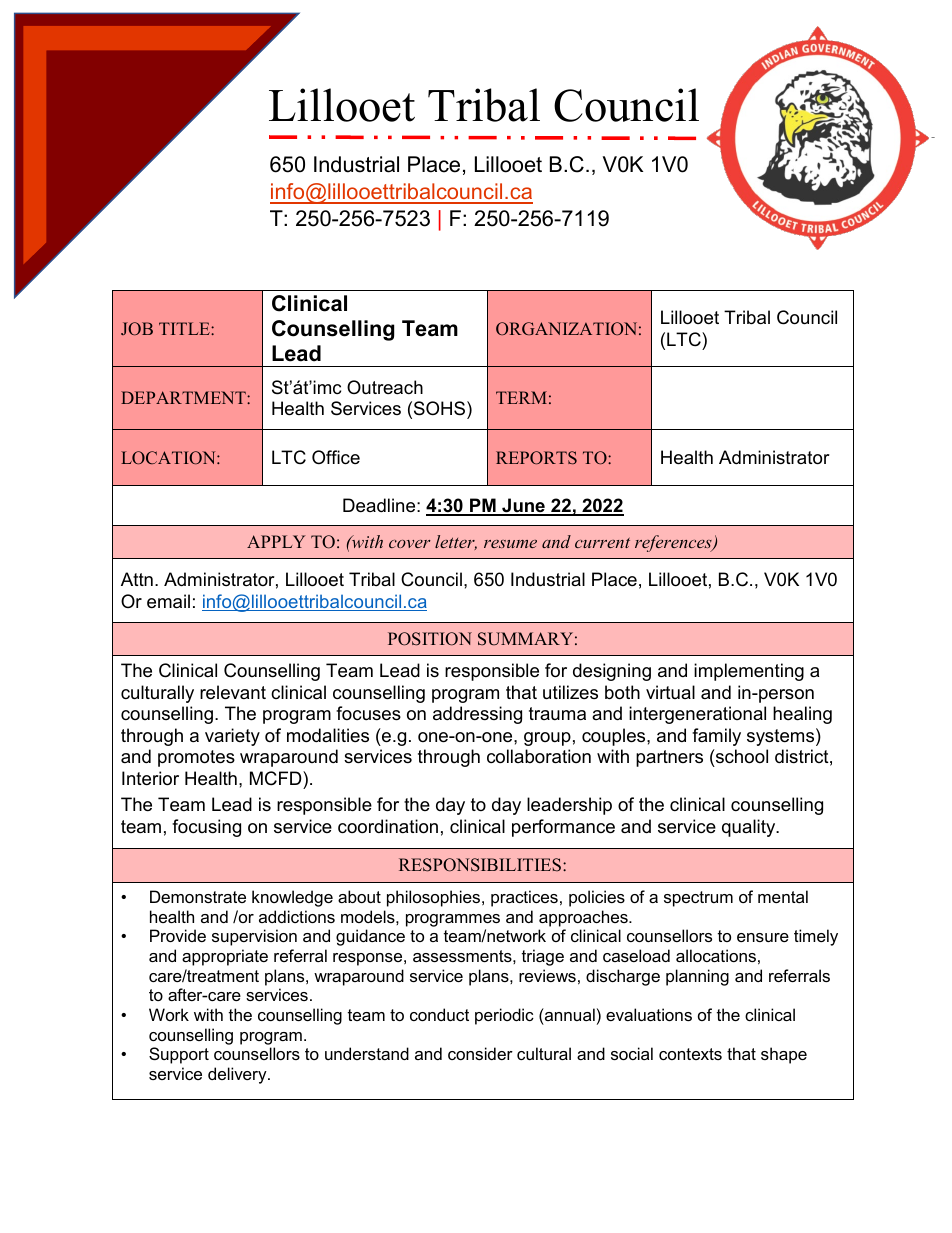  I want to click on consider, so click(480, 1053).
